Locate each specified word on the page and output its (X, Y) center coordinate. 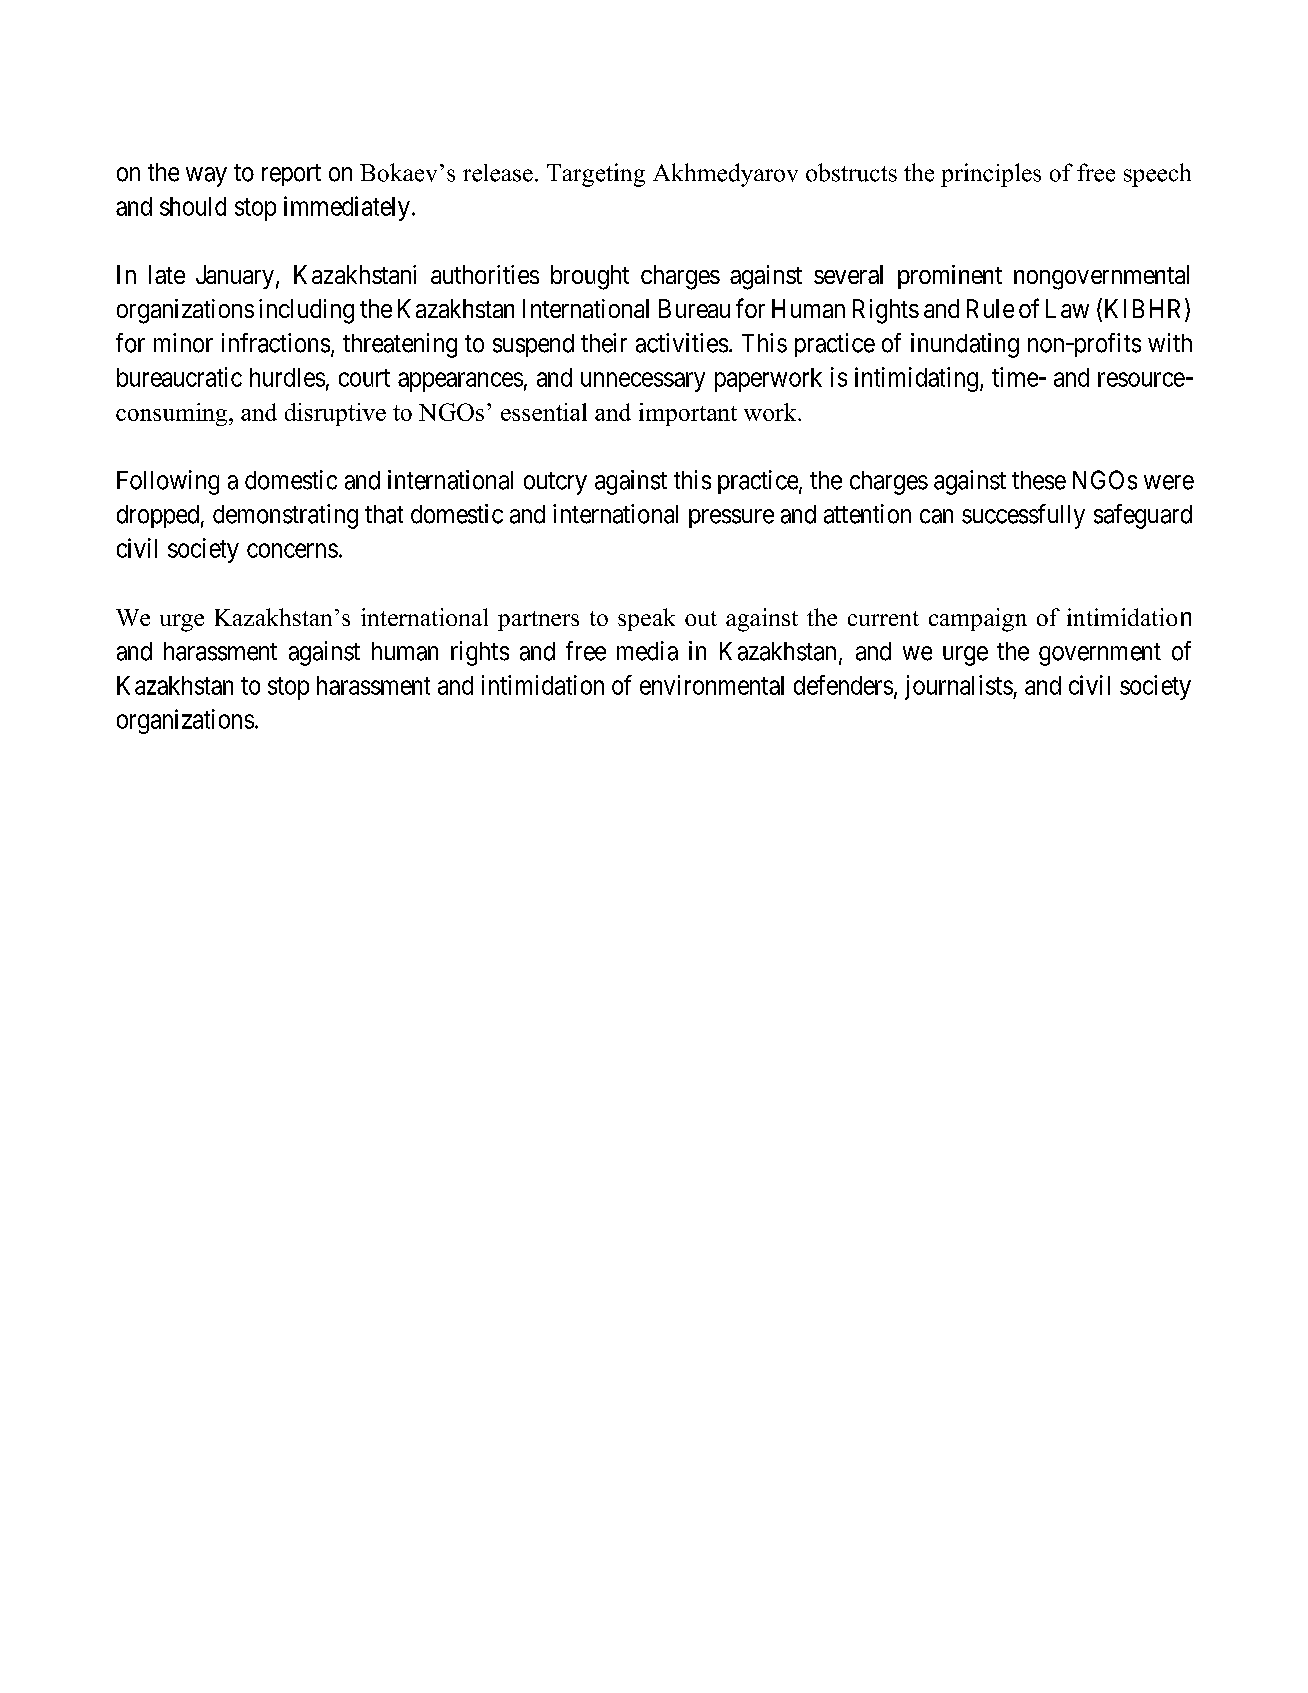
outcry (555, 483)
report (291, 175)
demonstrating (285, 516)
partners (538, 621)
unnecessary (643, 382)
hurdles (287, 377)
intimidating (916, 379)
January (235, 277)
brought (590, 277)
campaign (978, 620)
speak (646, 619)
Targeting (596, 175)
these (1039, 480)
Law (1067, 308)
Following (168, 482)
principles (991, 175)
